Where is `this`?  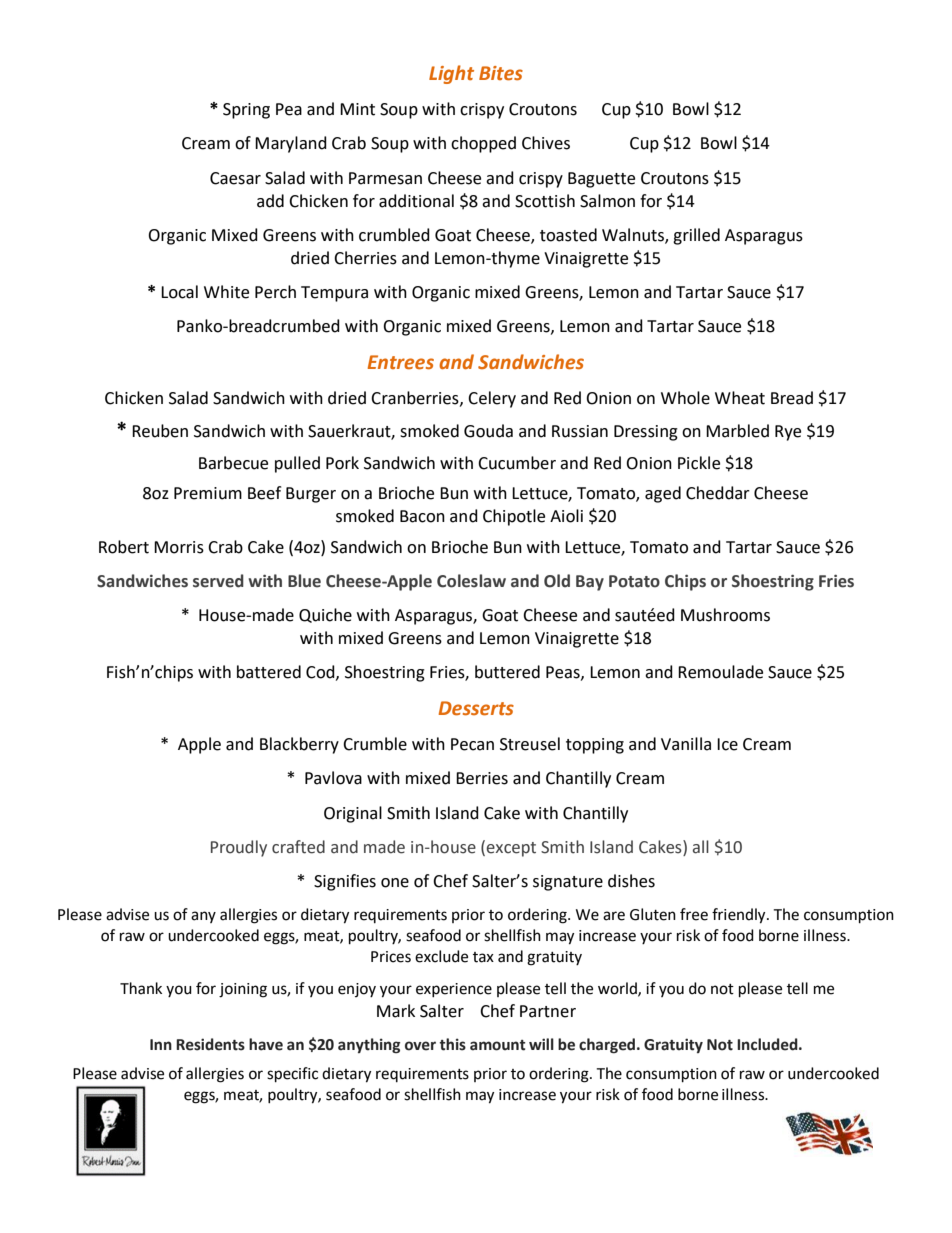
this is located at coordinates (452, 1044).
